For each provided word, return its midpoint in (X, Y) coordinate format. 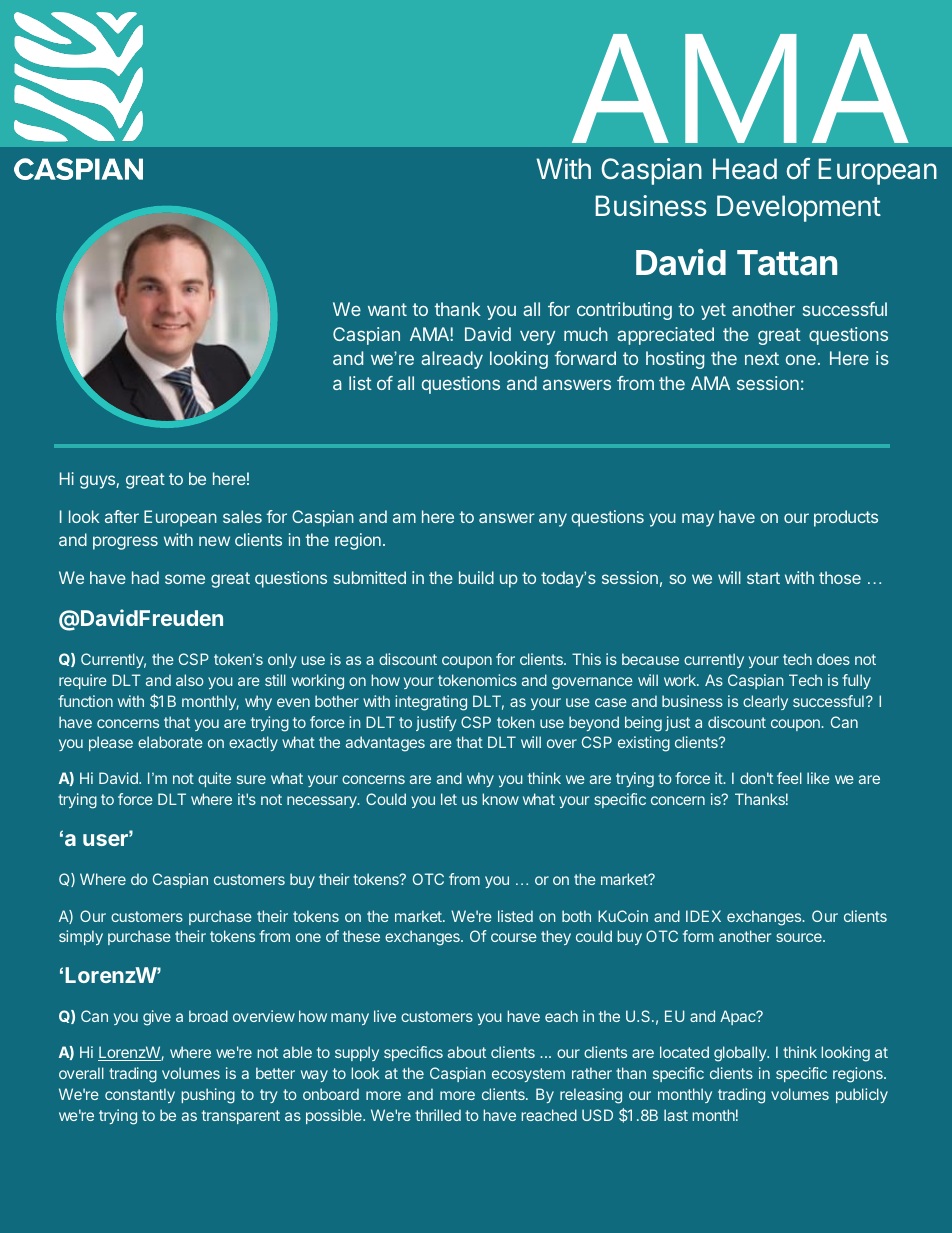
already (452, 360)
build (476, 577)
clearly (765, 702)
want (387, 309)
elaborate (170, 742)
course (514, 937)
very (537, 337)
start (763, 578)
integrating (431, 703)
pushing (208, 1096)
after (122, 516)
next (762, 358)
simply (81, 937)
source (800, 937)
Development (799, 208)
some (185, 579)
